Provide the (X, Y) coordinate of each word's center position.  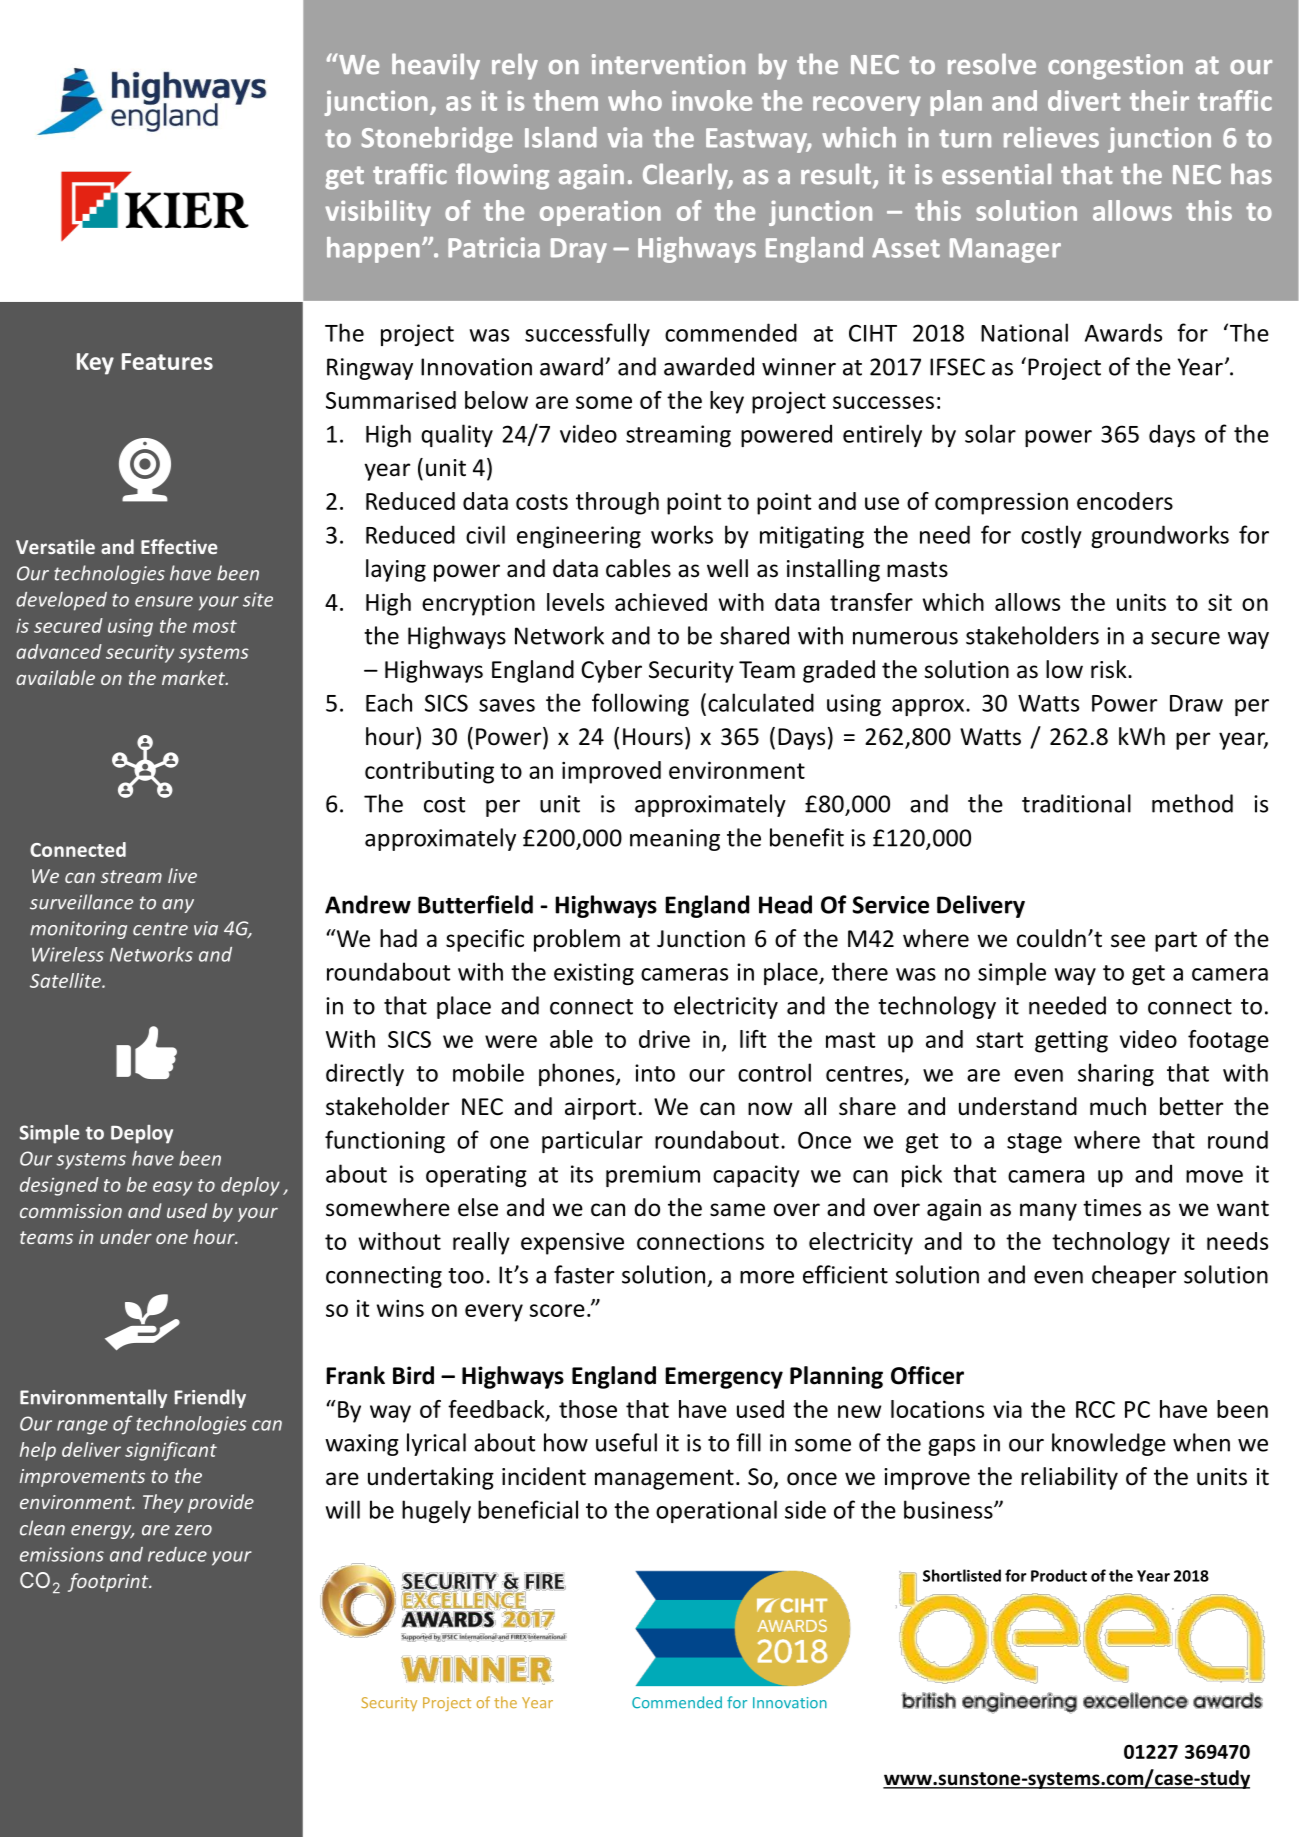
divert (1084, 100)
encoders (1125, 501)
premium (653, 1176)
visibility (378, 213)
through (617, 503)
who (635, 100)
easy (172, 1188)
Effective (179, 546)
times (1112, 1208)
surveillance (81, 902)
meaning (675, 840)
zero (193, 1530)
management (664, 1479)
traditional (1076, 803)
